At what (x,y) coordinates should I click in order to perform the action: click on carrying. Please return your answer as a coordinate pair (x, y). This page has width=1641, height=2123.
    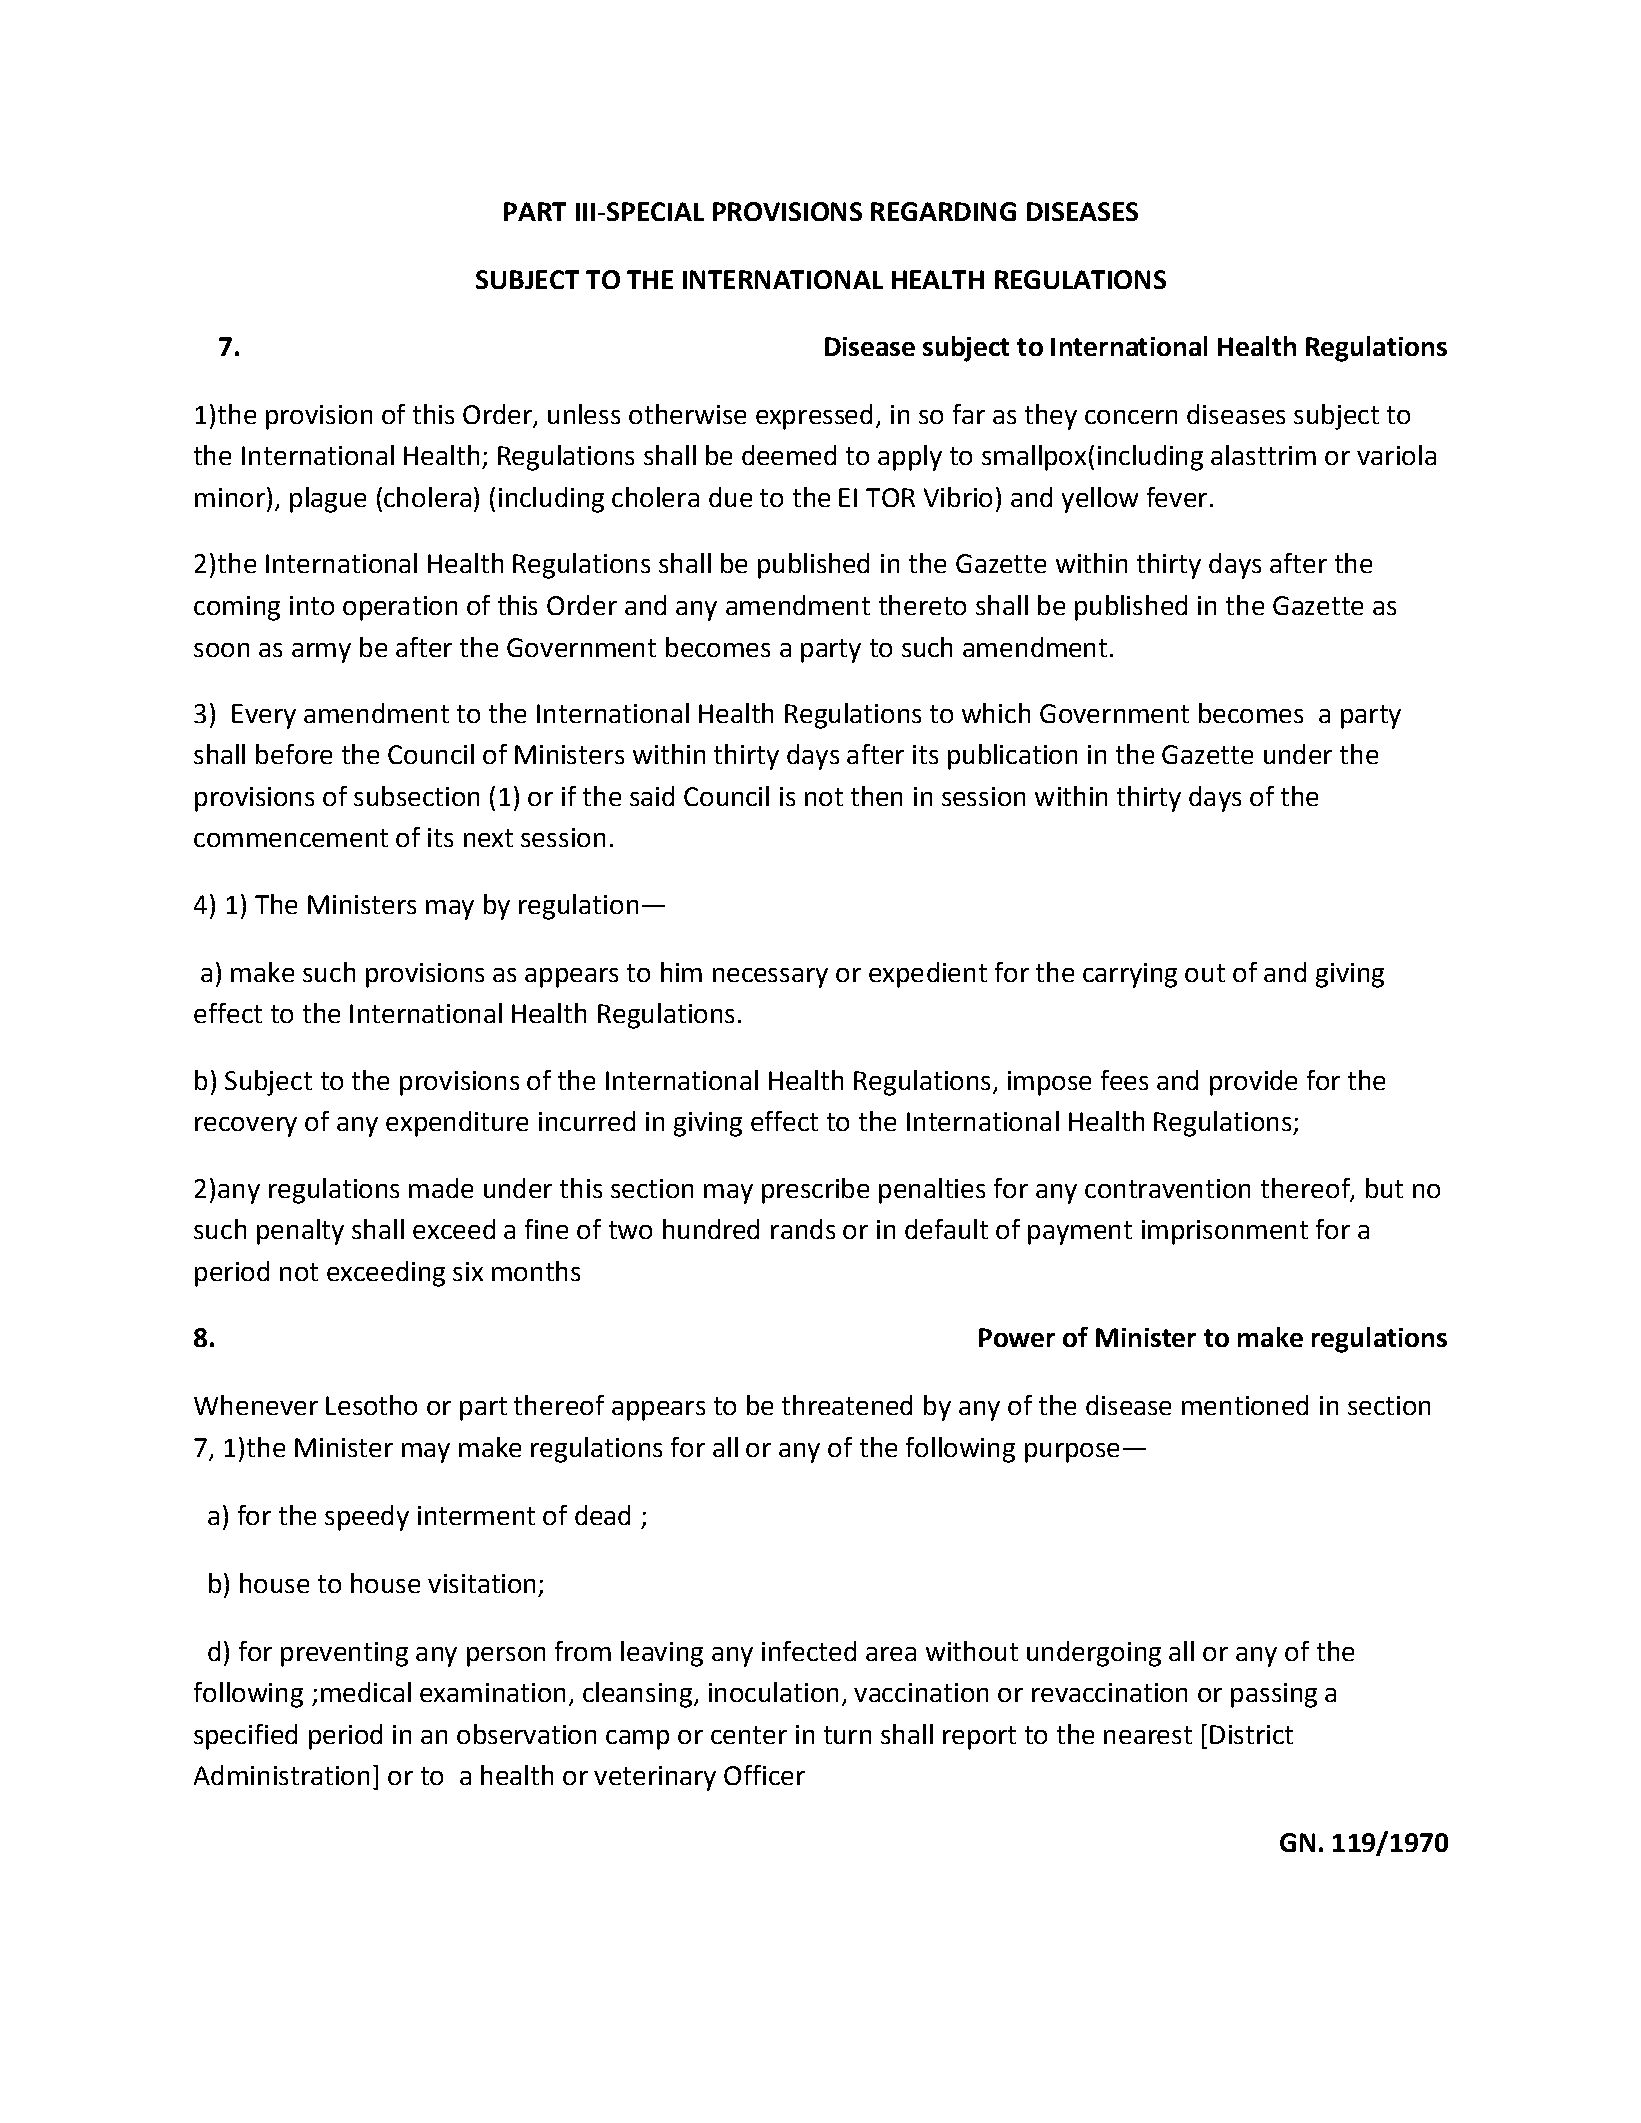
    Looking at the image, I should click on (1130, 975).
